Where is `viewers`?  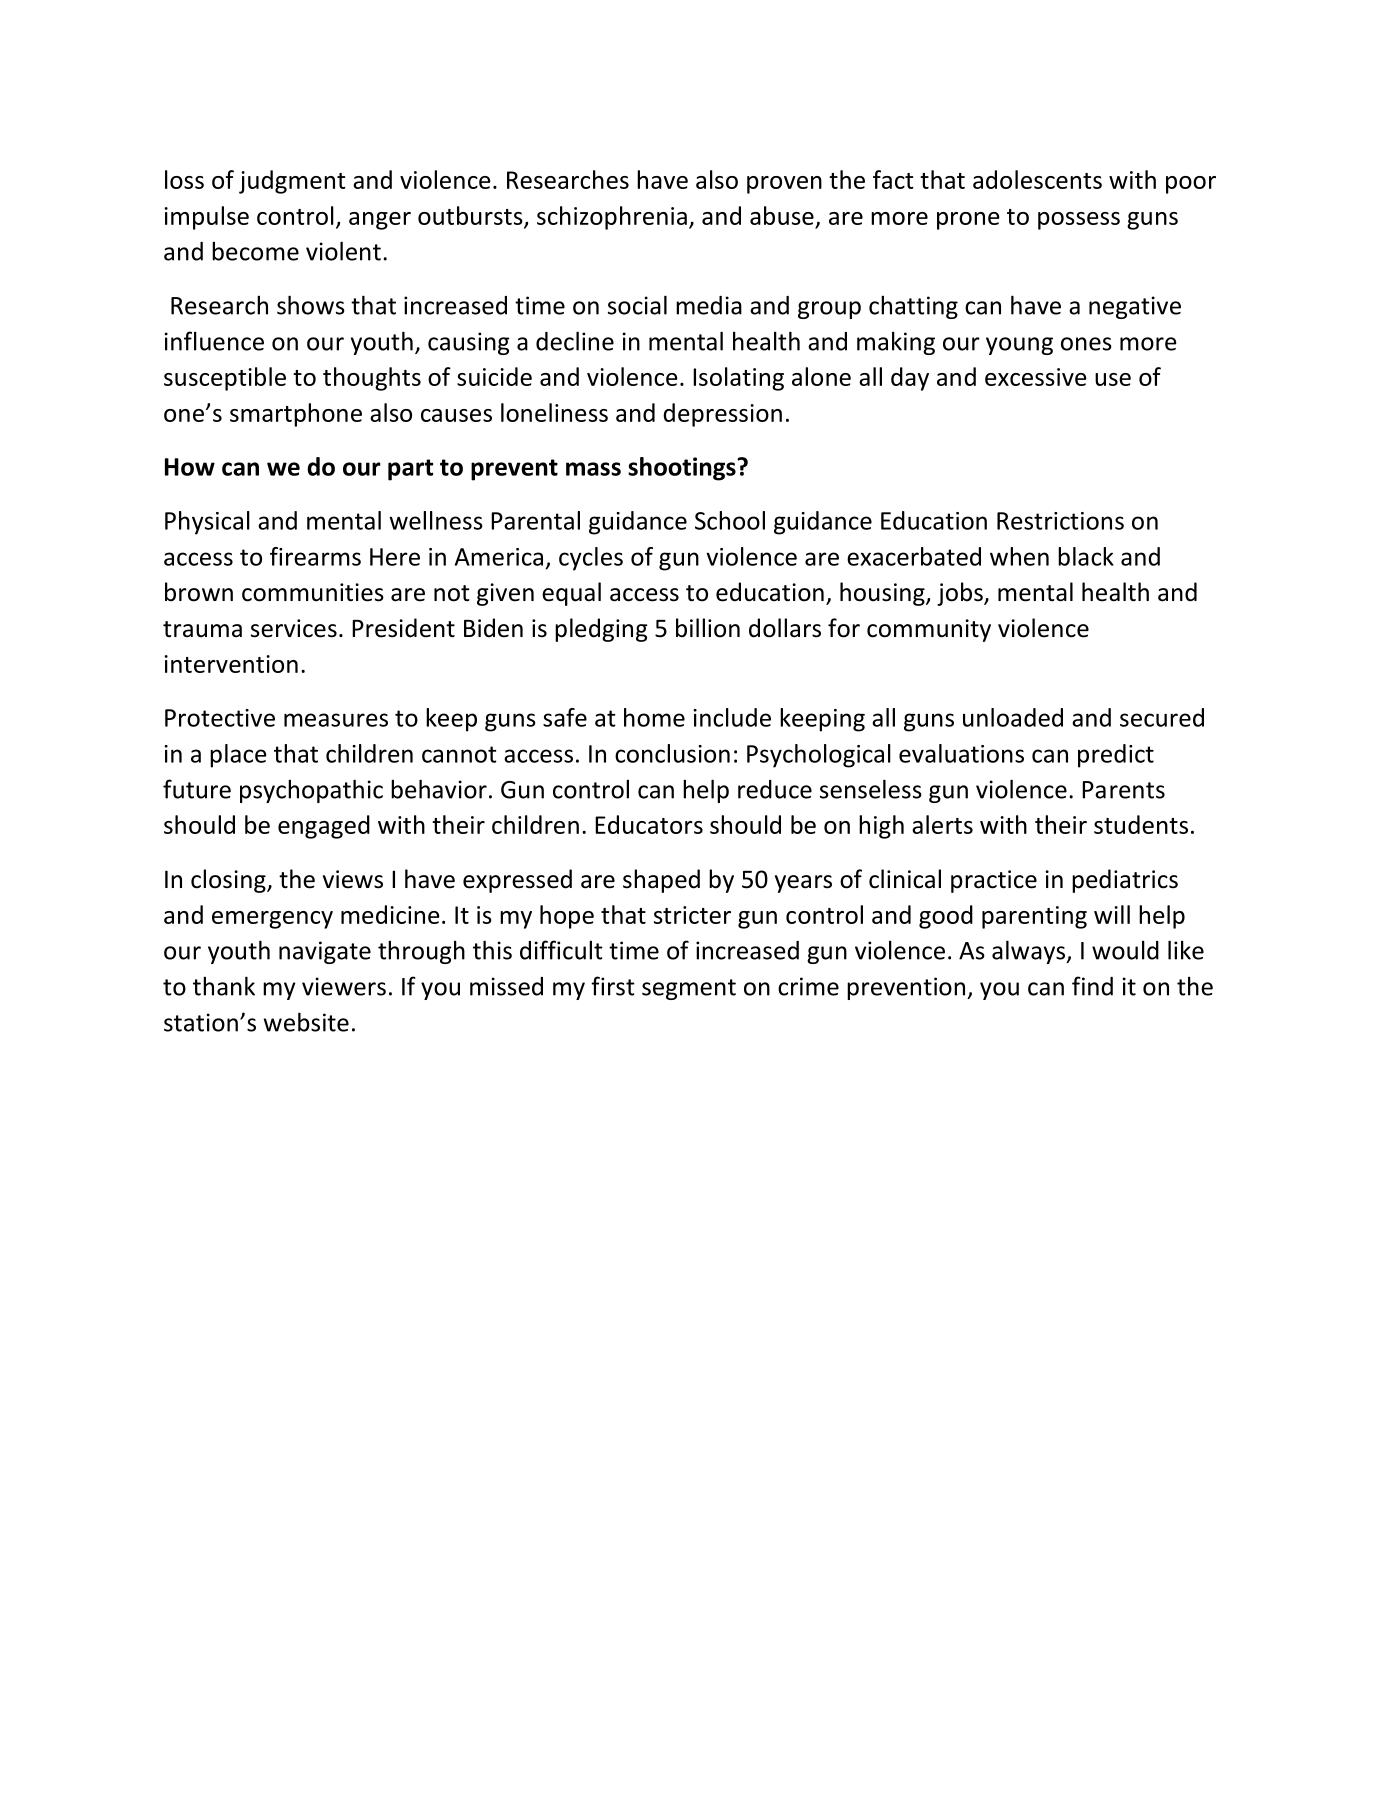
viewers is located at coordinates (344, 986).
